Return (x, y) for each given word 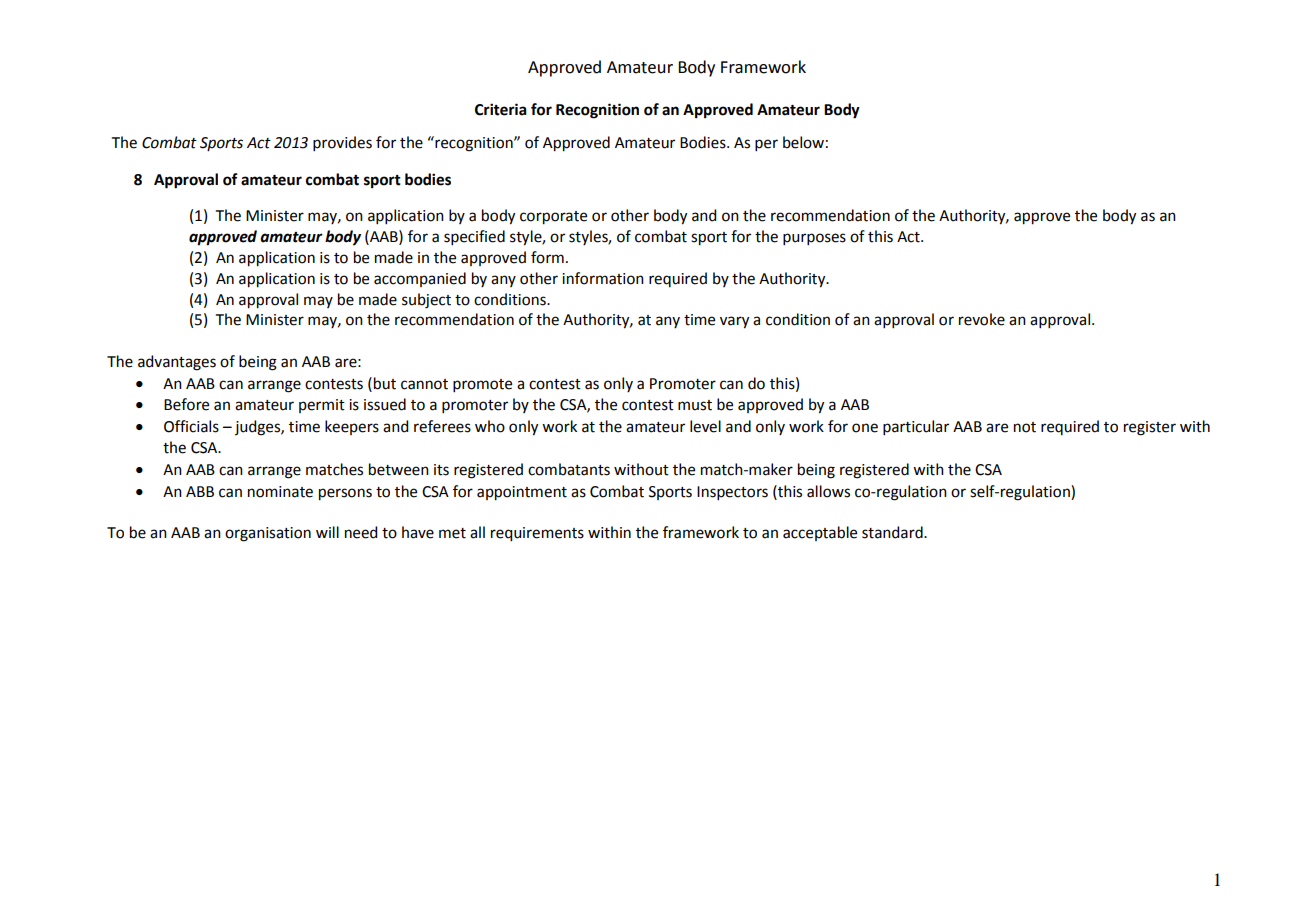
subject (426, 301)
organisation (268, 534)
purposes (814, 239)
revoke (982, 319)
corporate (553, 218)
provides (342, 143)
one (865, 428)
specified (474, 237)
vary (734, 322)
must (695, 405)
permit (322, 406)
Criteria (501, 109)
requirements (537, 534)
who (490, 426)
